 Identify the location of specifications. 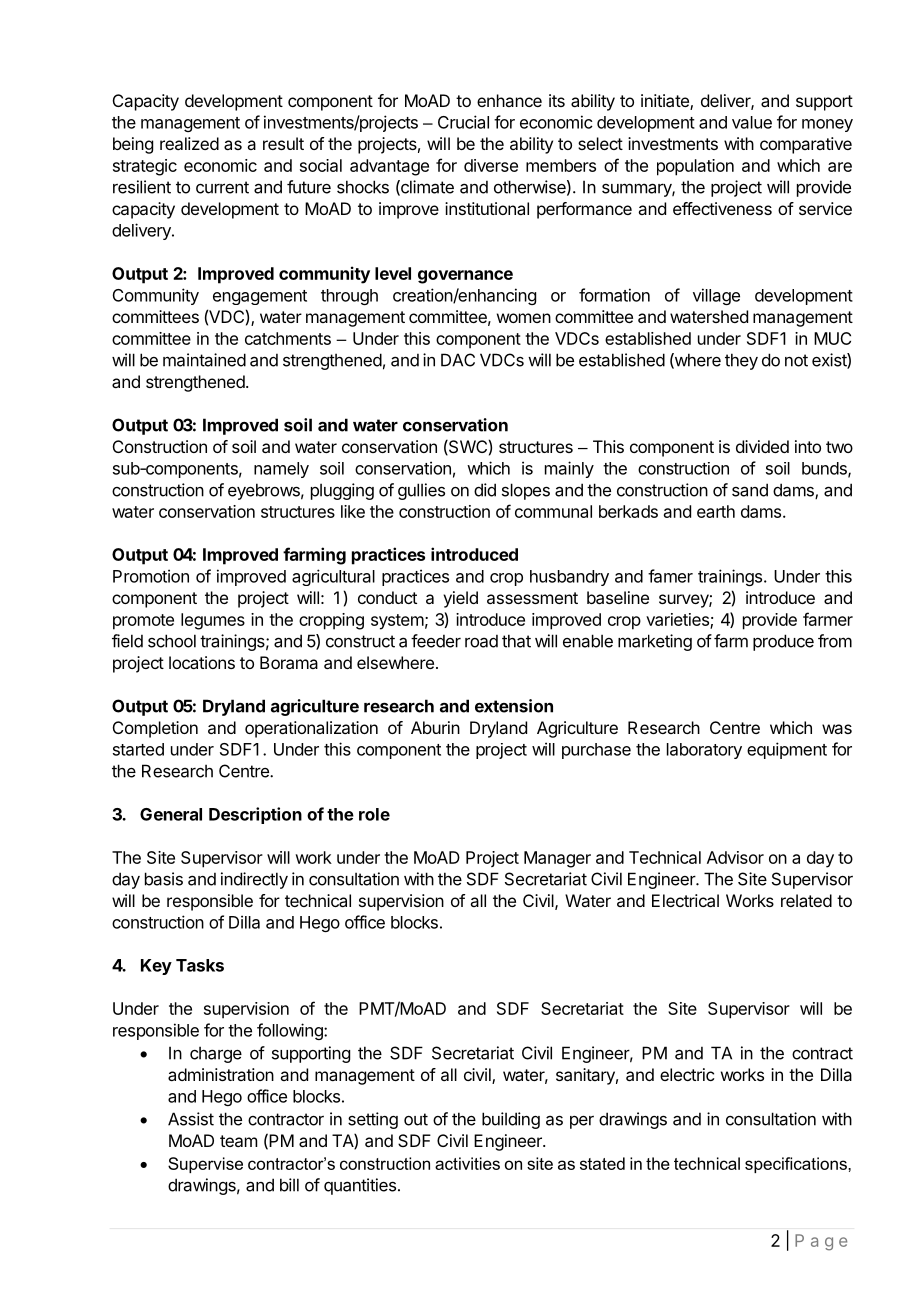
(797, 1165).
